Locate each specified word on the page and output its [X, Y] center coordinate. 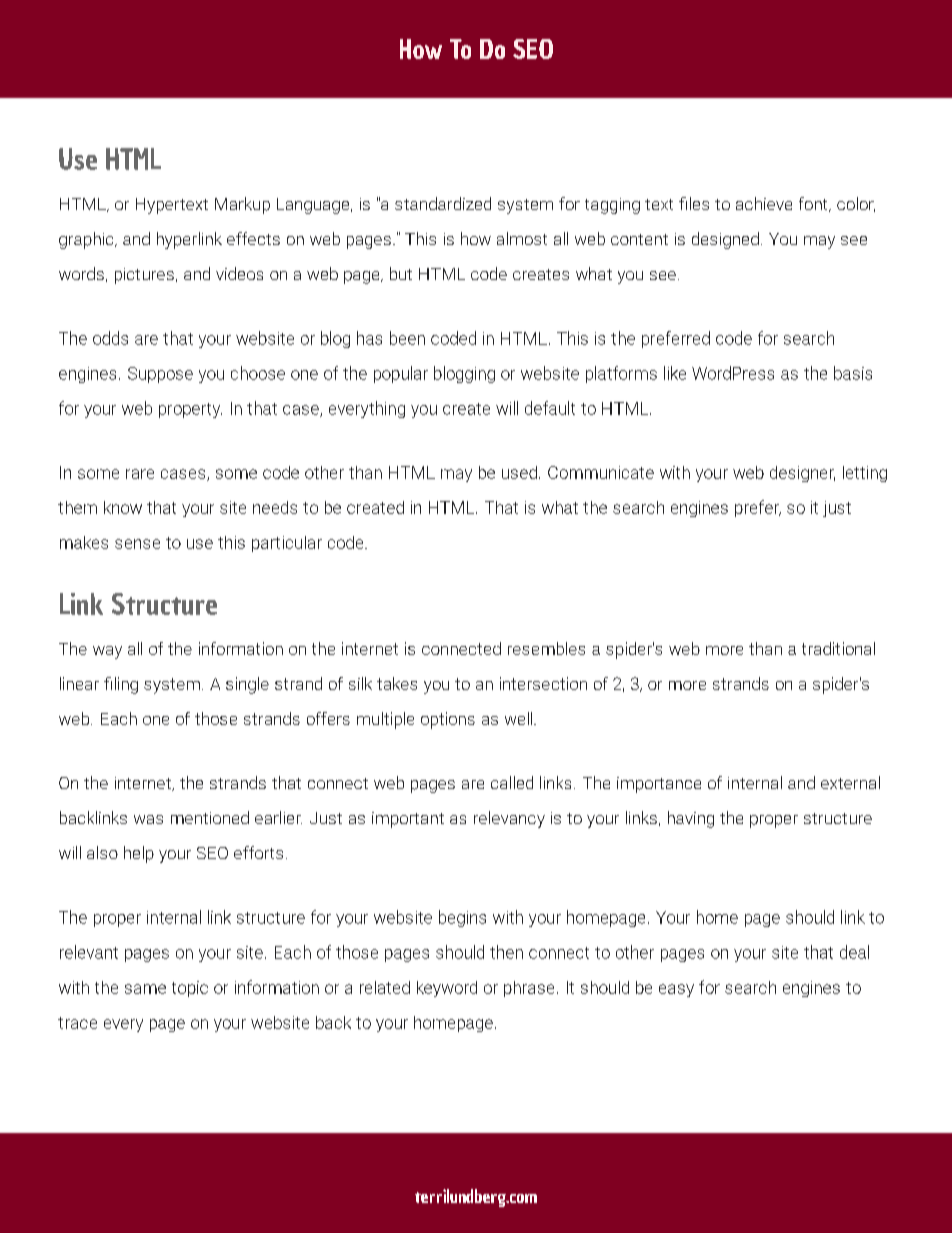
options [448, 720]
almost [522, 238]
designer [802, 474]
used [519, 472]
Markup [242, 205]
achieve [764, 203]
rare [140, 474]
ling [126, 685]
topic [190, 989]
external [850, 782]
